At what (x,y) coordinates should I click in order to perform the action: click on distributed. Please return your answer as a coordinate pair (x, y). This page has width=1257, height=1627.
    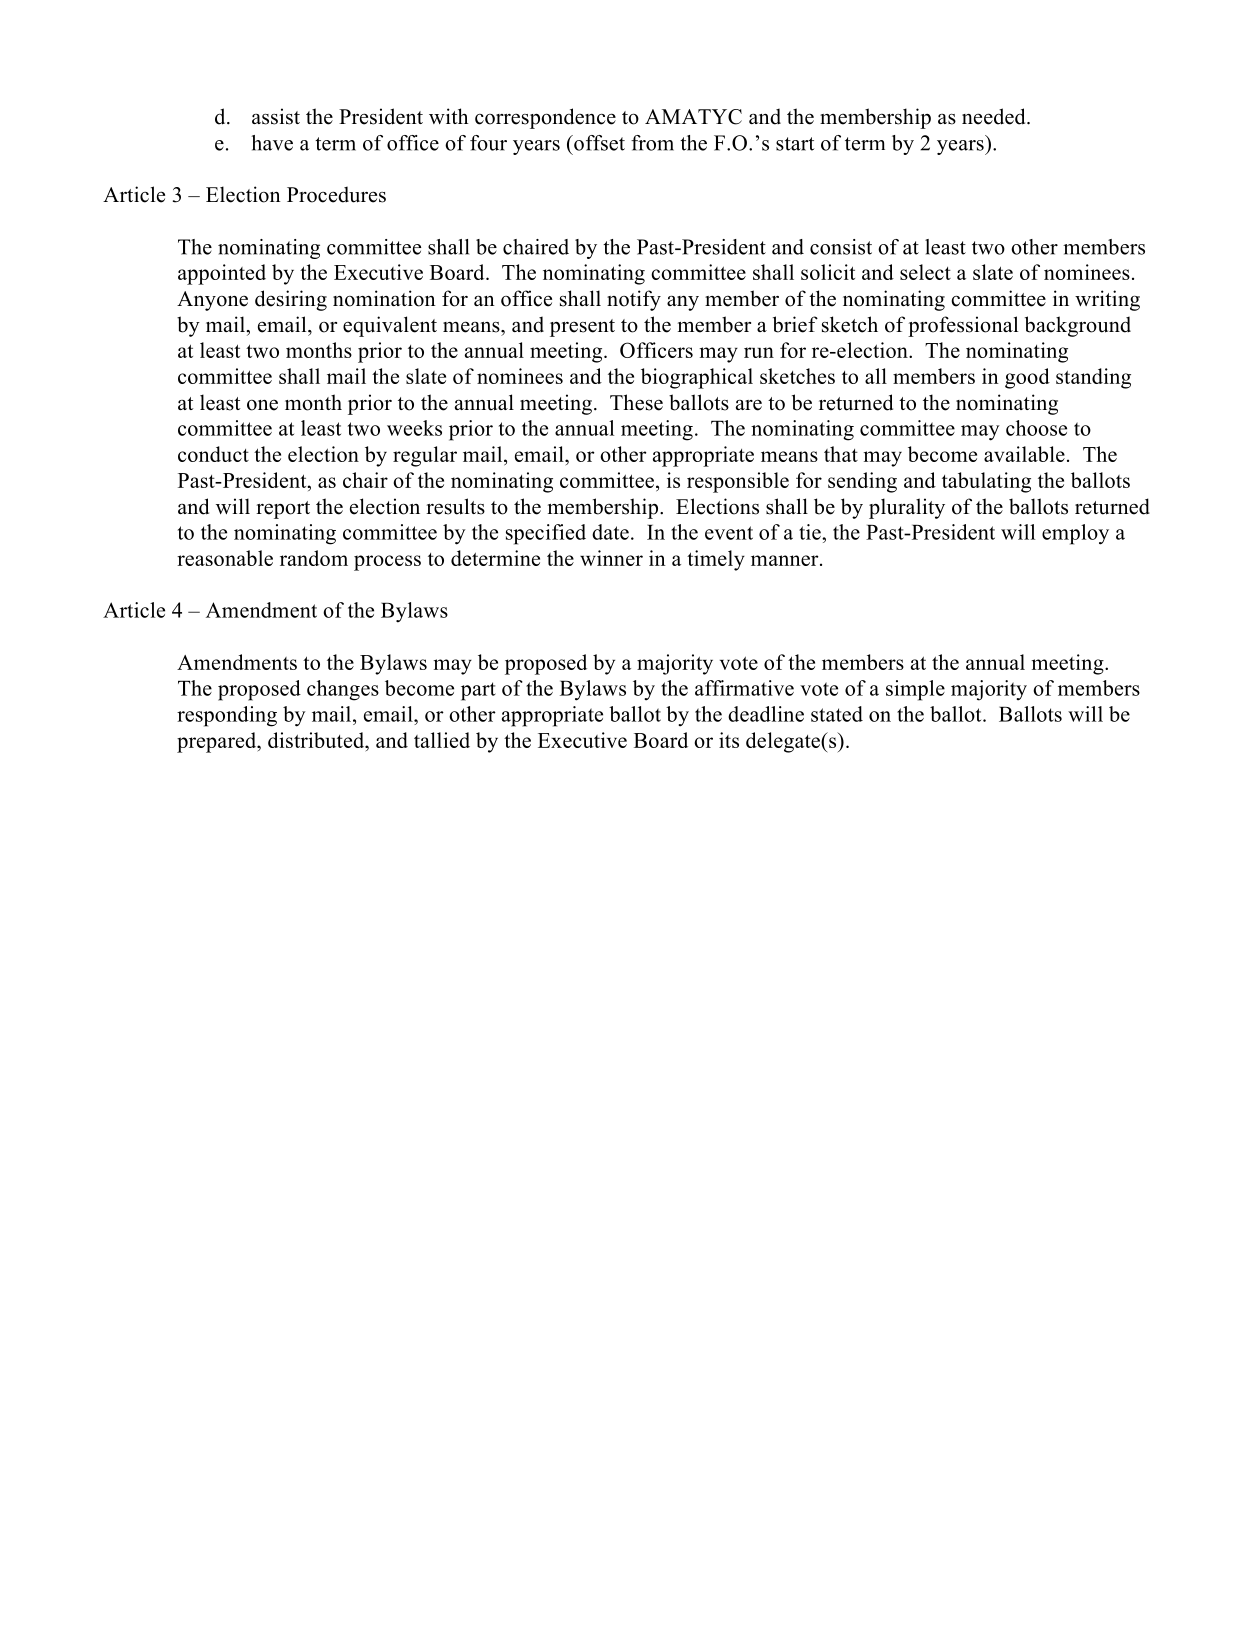
    Looking at the image, I should click on (317, 740).
